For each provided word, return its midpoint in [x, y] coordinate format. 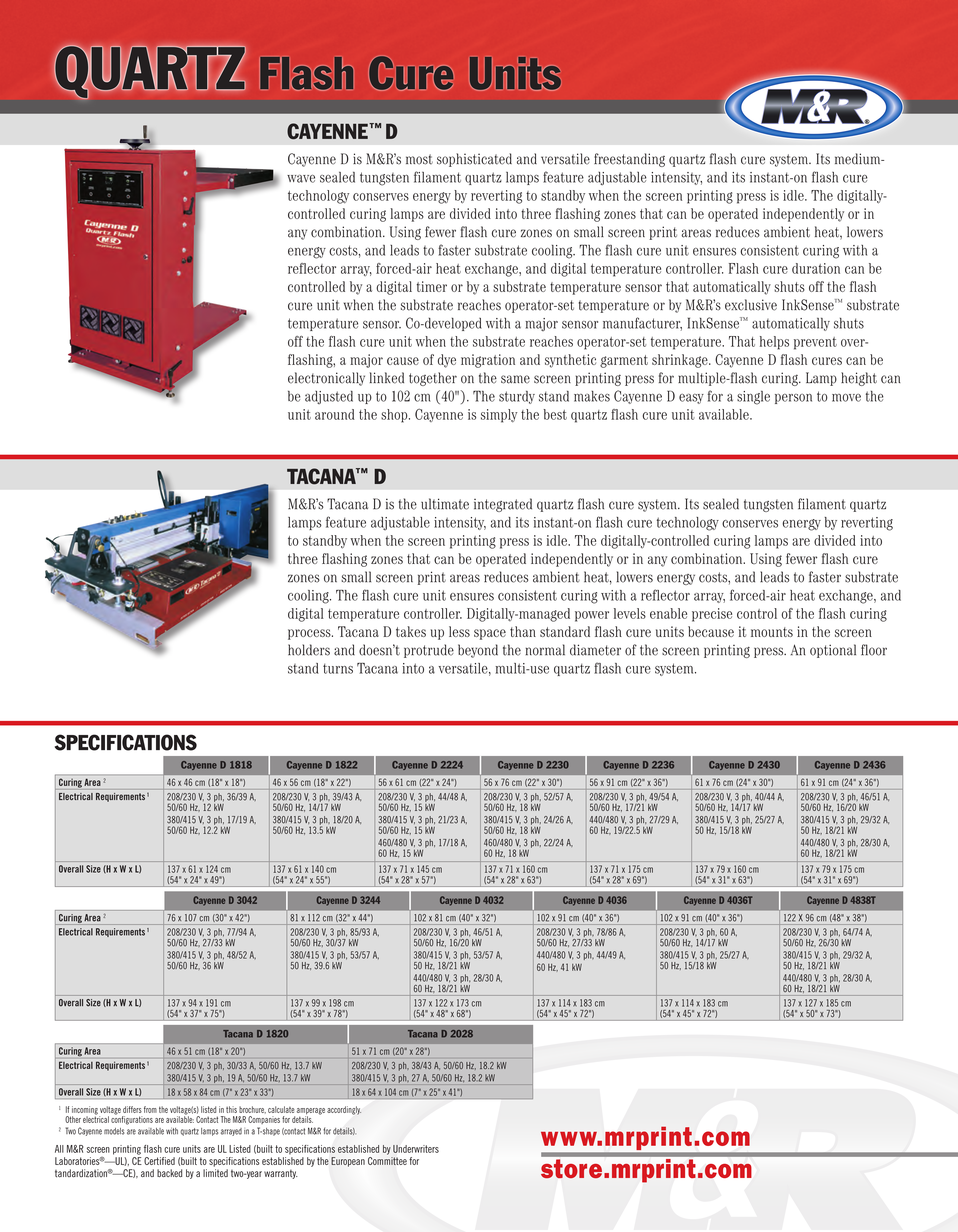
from [150, 1109]
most [419, 159]
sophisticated [474, 160]
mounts [772, 632]
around [334, 414]
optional [833, 651]
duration [816, 268]
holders [309, 650]
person [793, 399]
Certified [159, 1161]
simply [499, 416]
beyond [478, 651]
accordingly [344, 1110]
